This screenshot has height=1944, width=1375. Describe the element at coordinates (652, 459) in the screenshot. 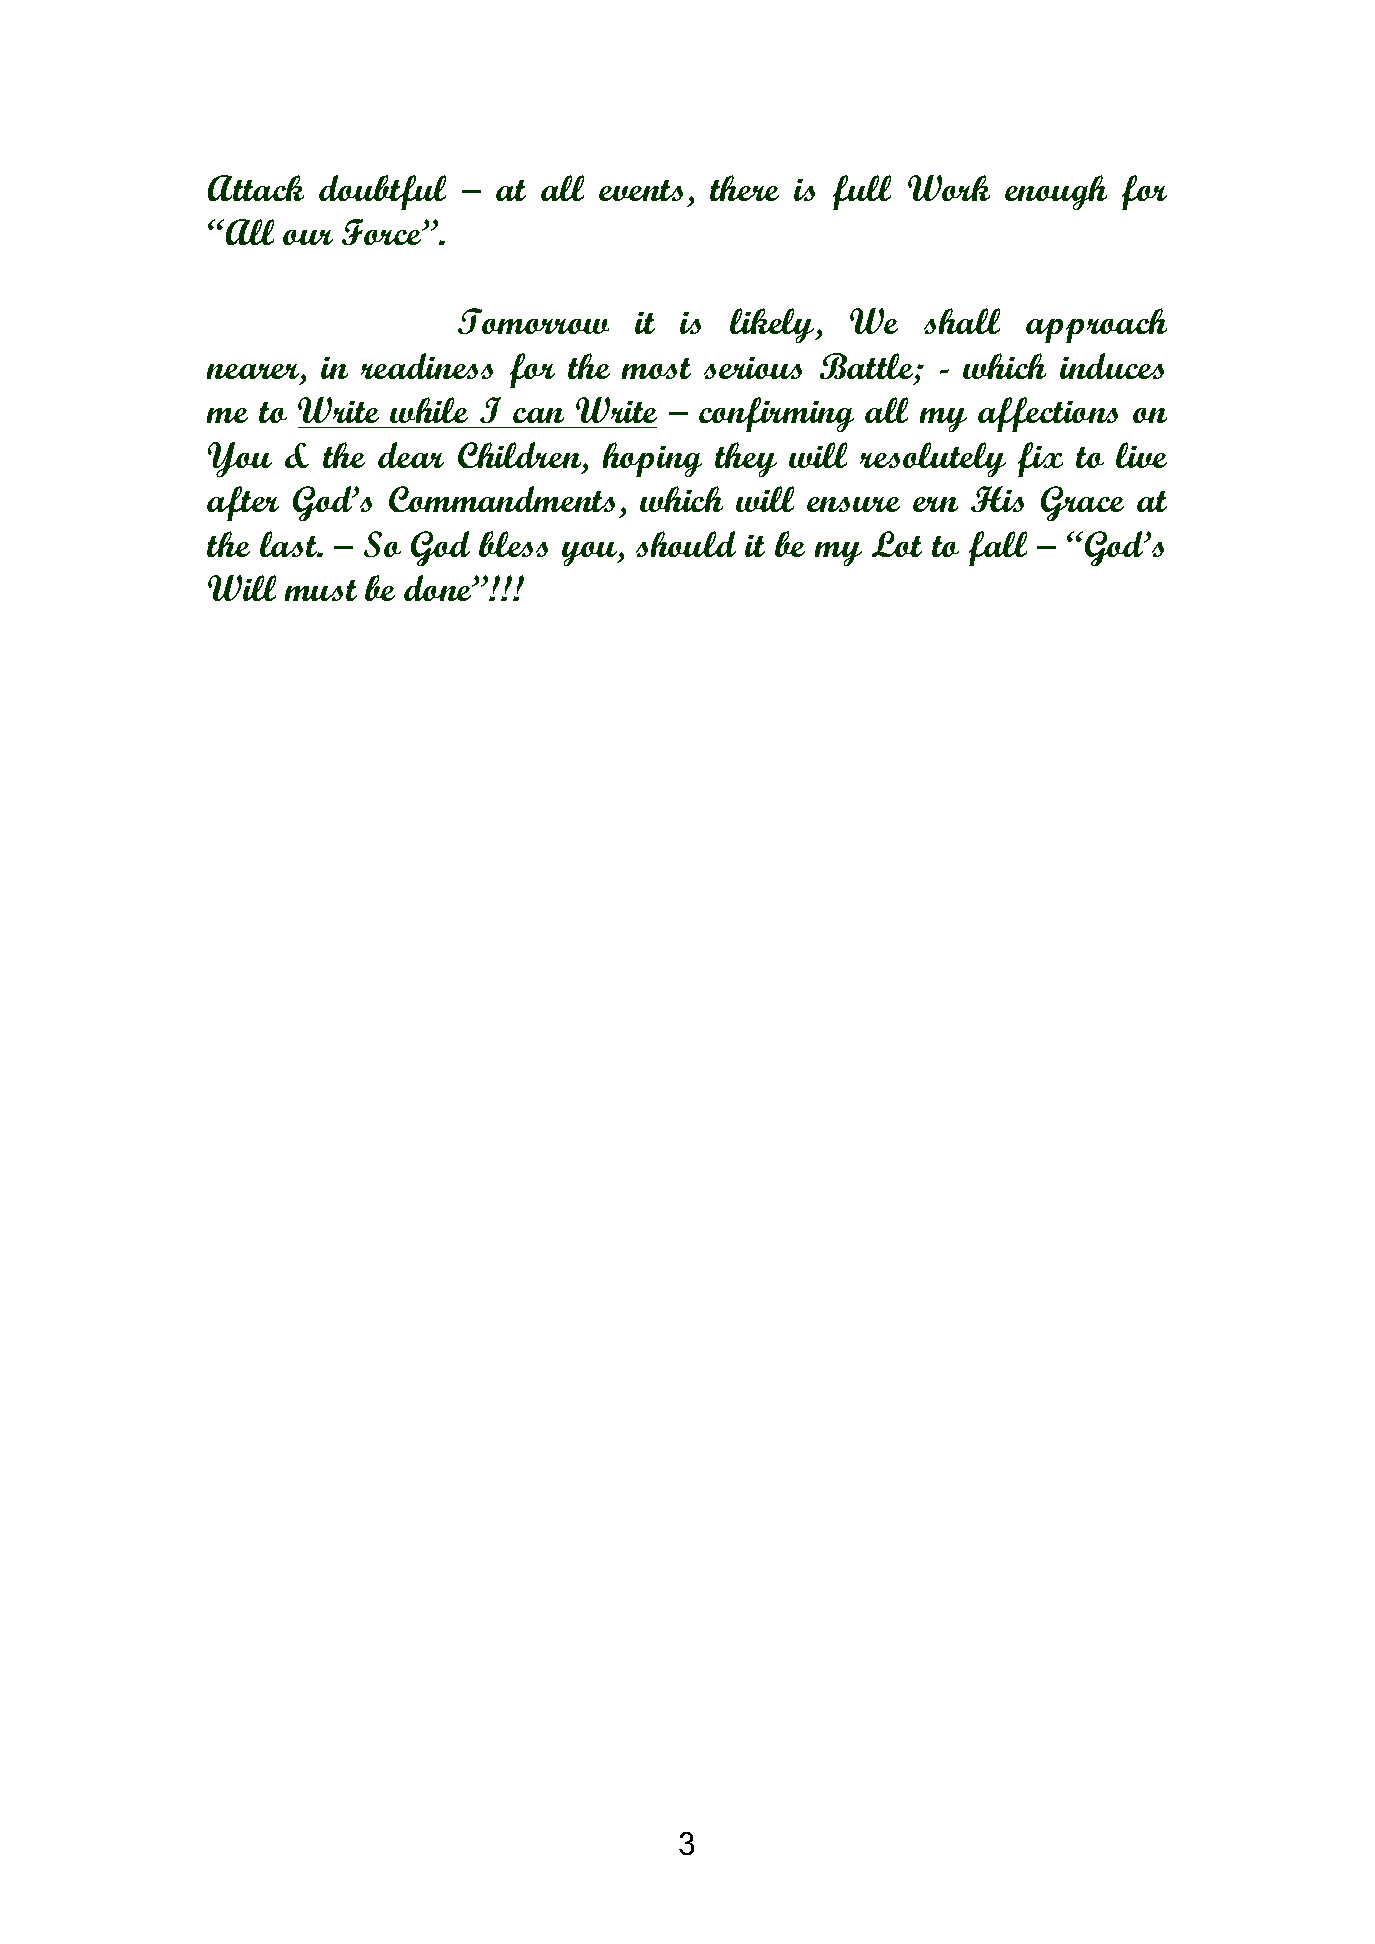

I see `hoping` at that location.
